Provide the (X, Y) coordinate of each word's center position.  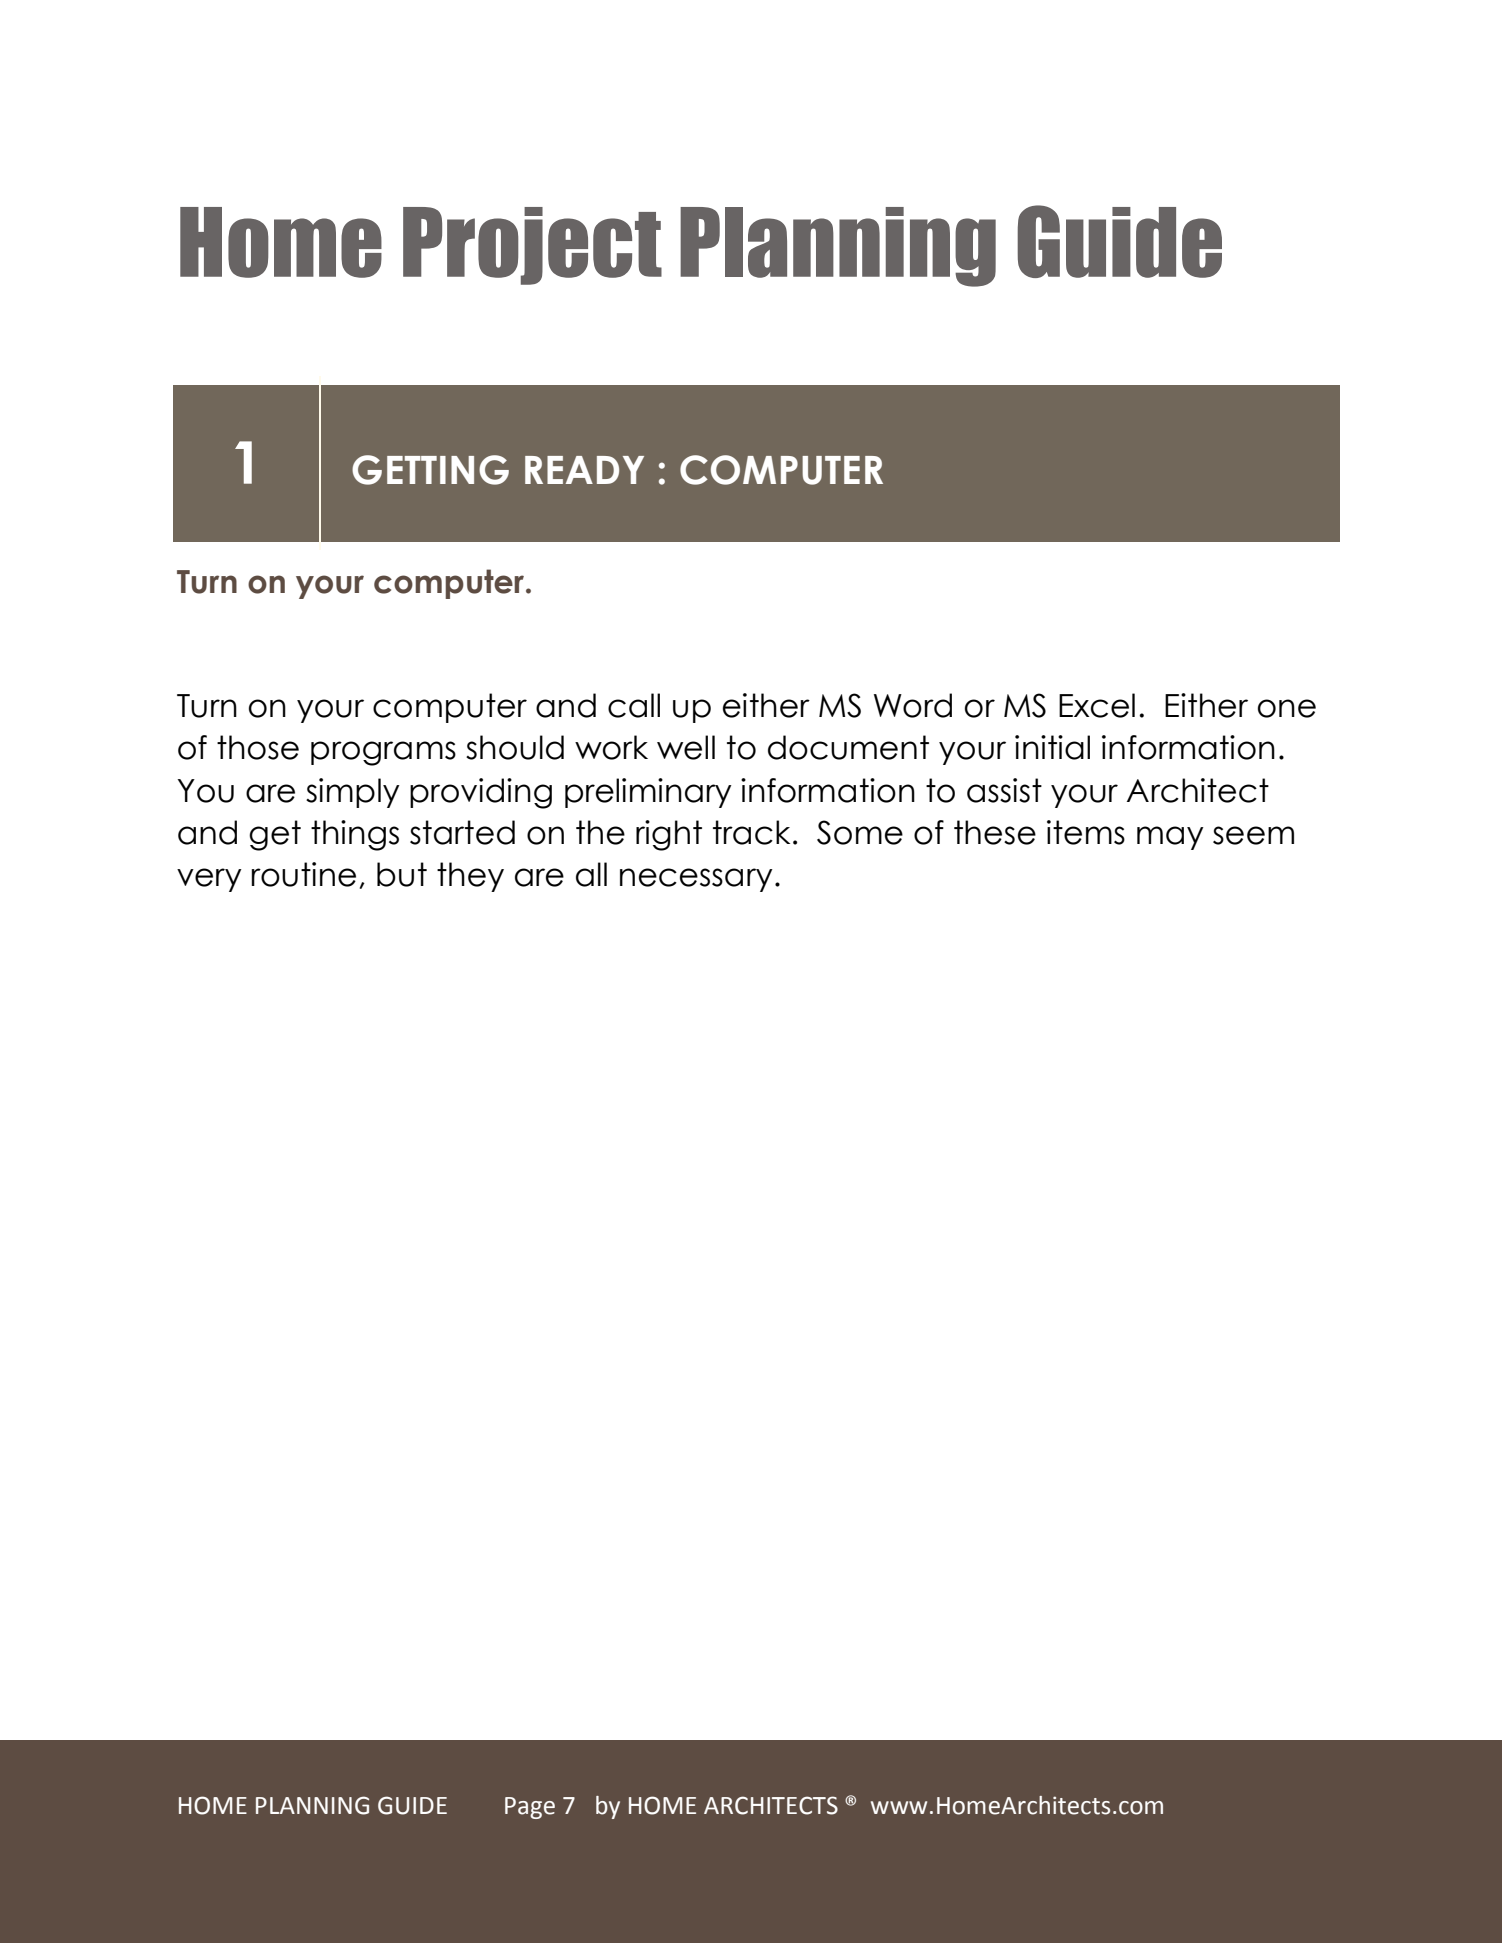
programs (383, 753)
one (1287, 708)
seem (1253, 835)
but (402, 874)
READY (584, 470)
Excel (1097, 705)
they (470, 877)
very (209, 880)
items (1086, 832)
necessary (696, 880)
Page (530, 1808)
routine (303, 874)
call (634, 705)
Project (532, 246)
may (1170, 838)
